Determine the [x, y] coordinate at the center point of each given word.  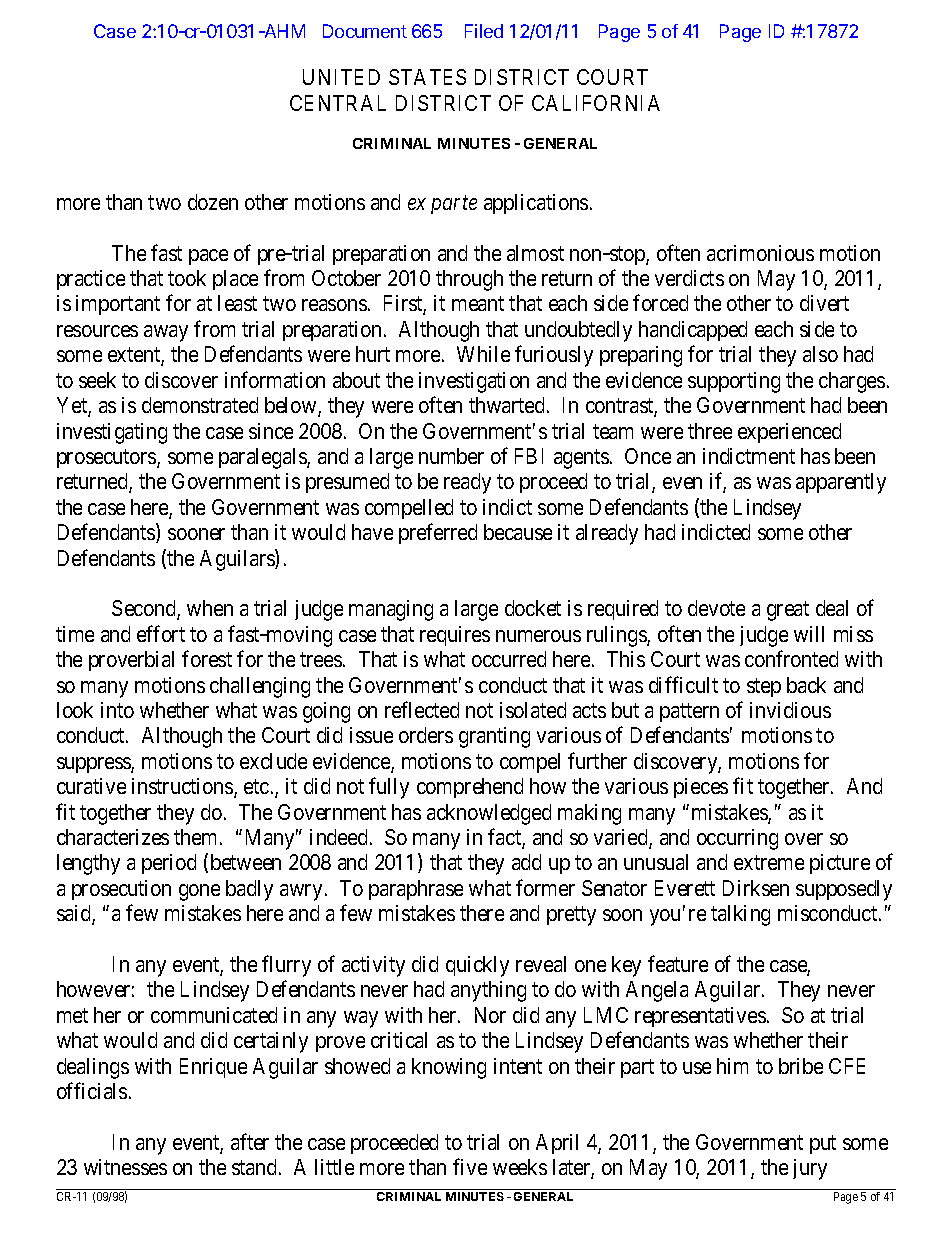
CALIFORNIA [596, 103]
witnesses [125, 1167]
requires [455, 636]
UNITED [341, 77]
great [788, 611]
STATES [427, 77]
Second [145, 610]
